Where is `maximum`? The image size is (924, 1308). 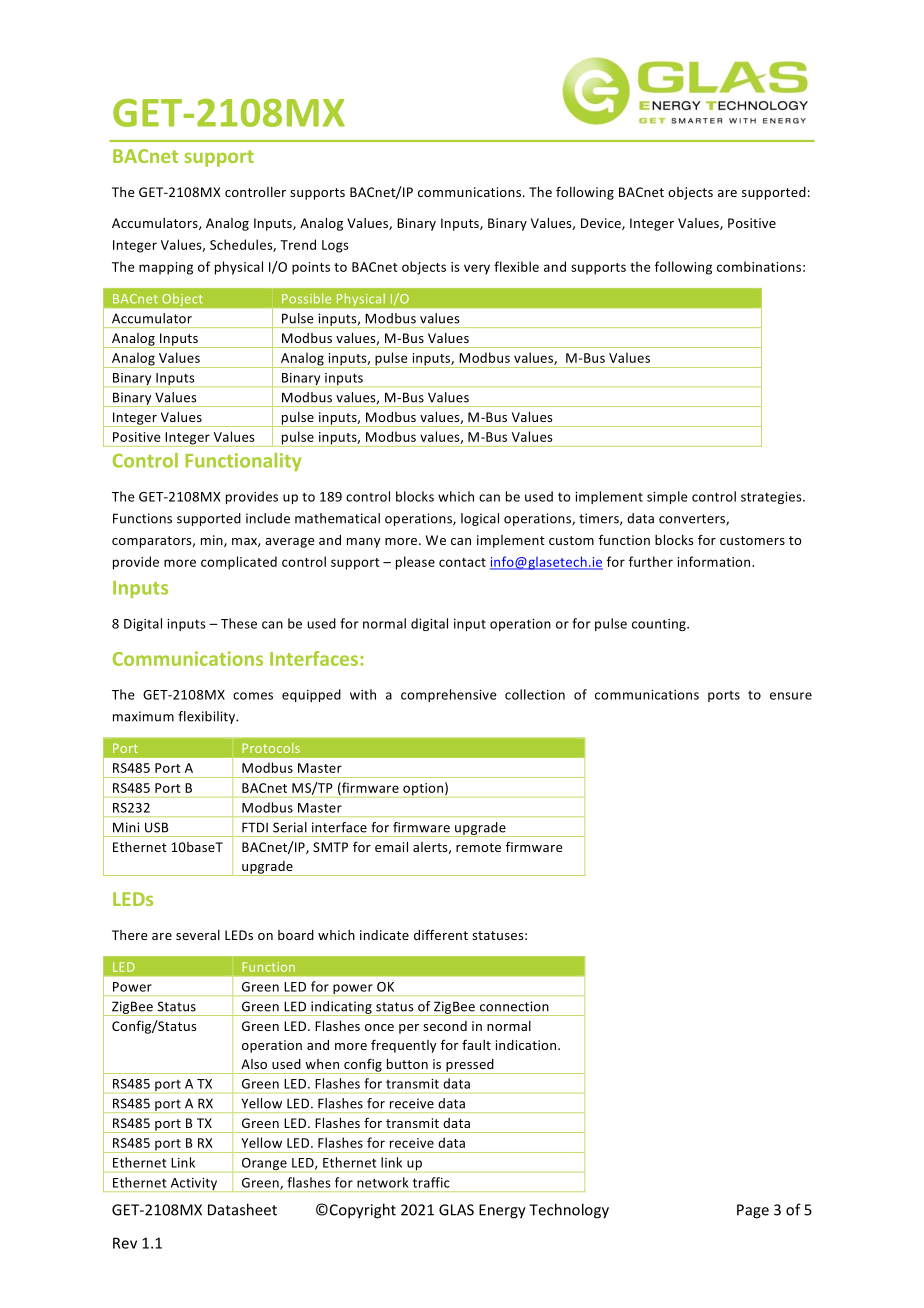
maximum is located at coordinates (143, 716).
